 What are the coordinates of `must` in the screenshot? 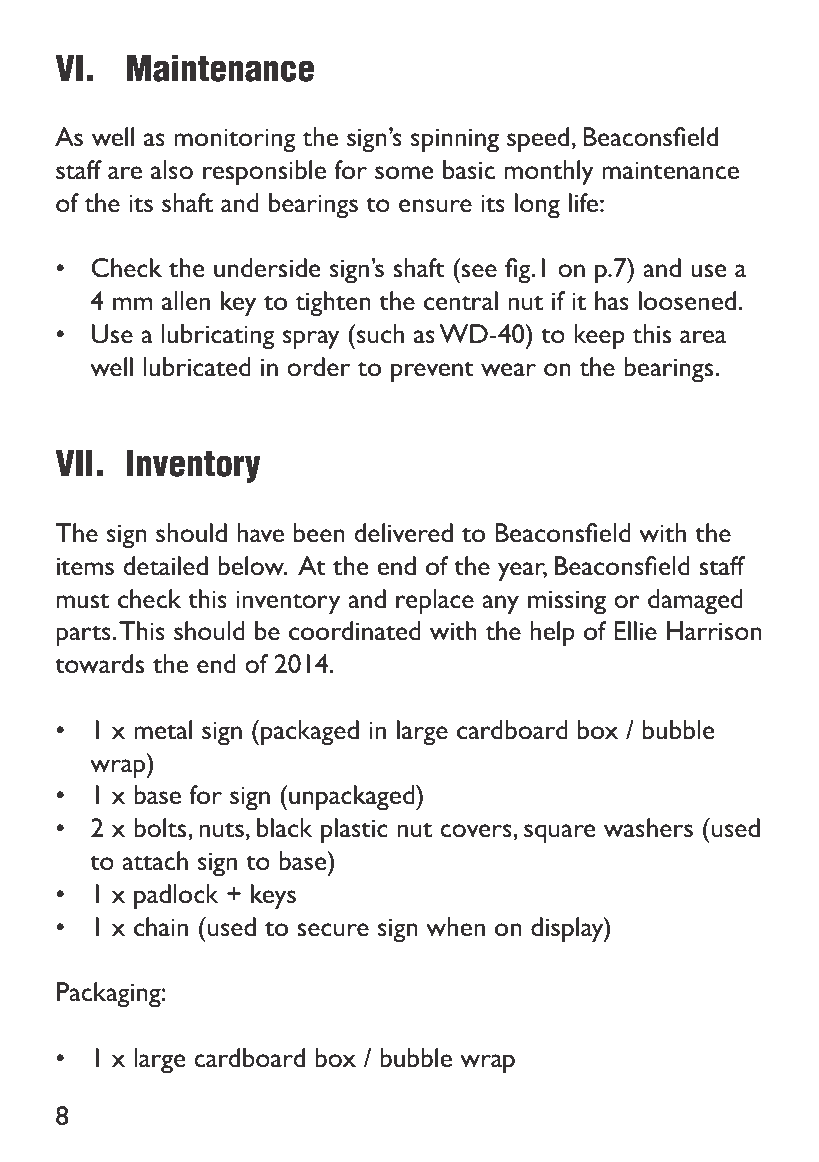 It's located at (83, 601).
